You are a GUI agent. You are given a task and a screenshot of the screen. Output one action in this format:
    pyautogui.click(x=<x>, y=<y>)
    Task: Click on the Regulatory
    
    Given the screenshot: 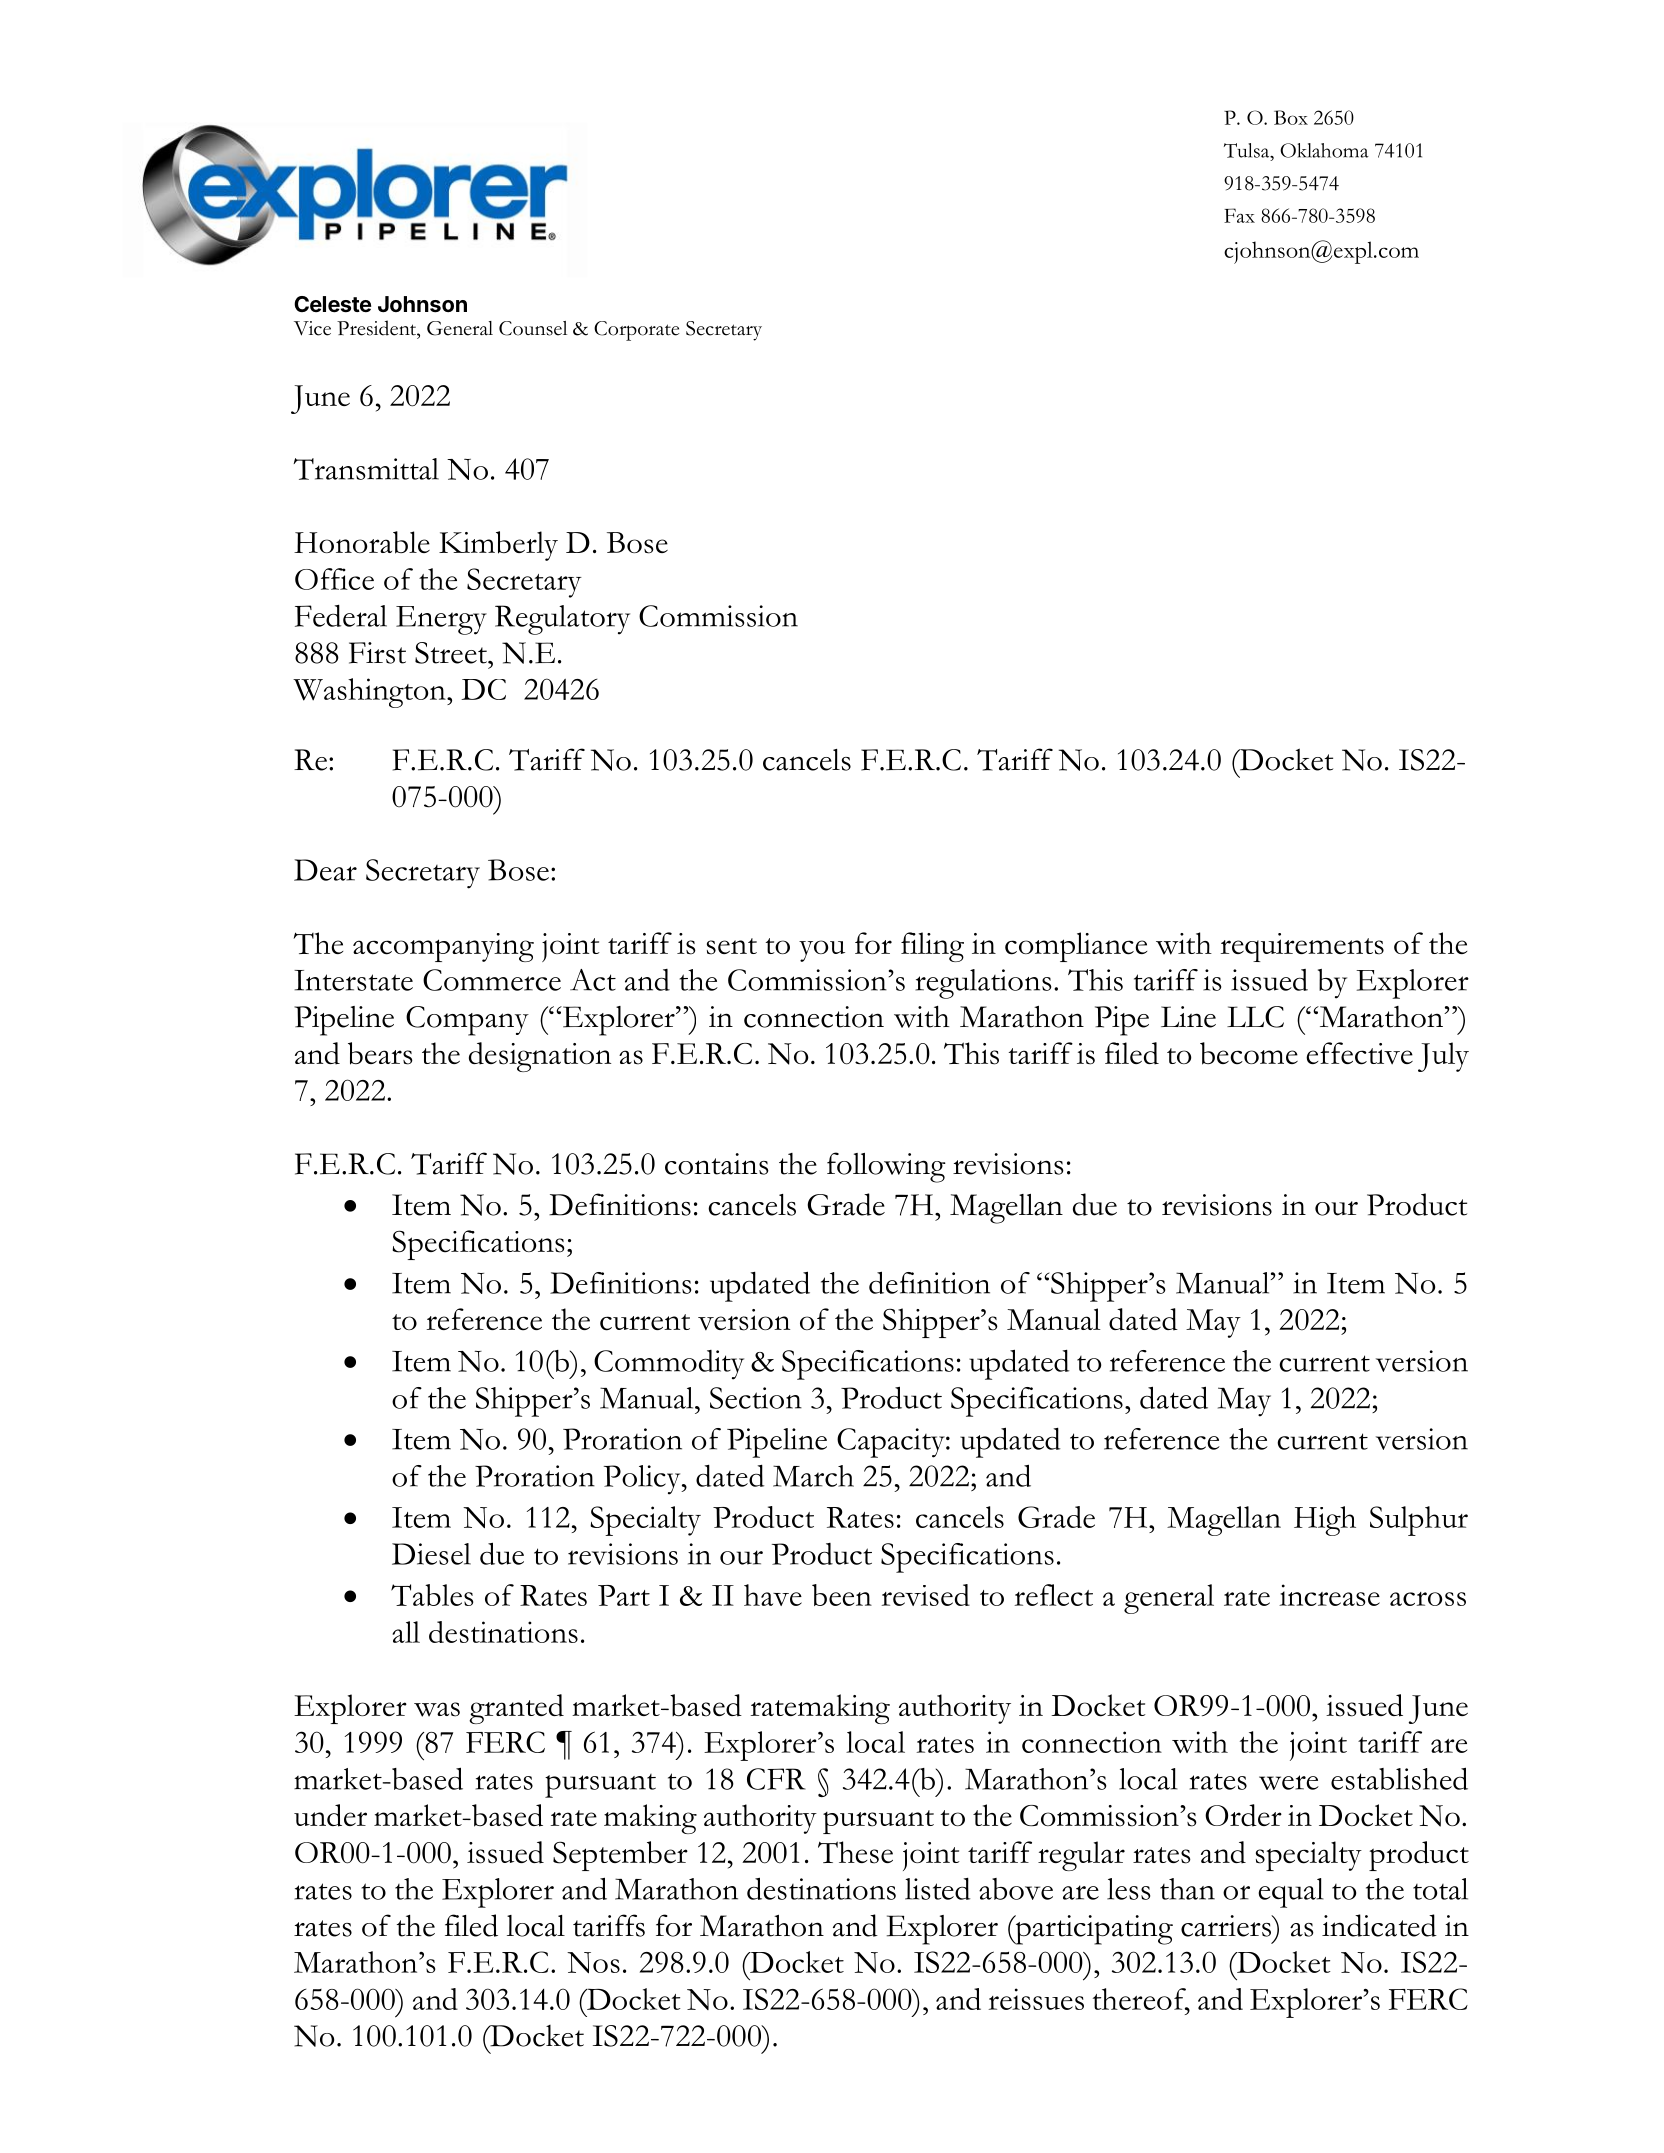 What is the action you would take?
    pyautogui.click(x=562, y=620)
